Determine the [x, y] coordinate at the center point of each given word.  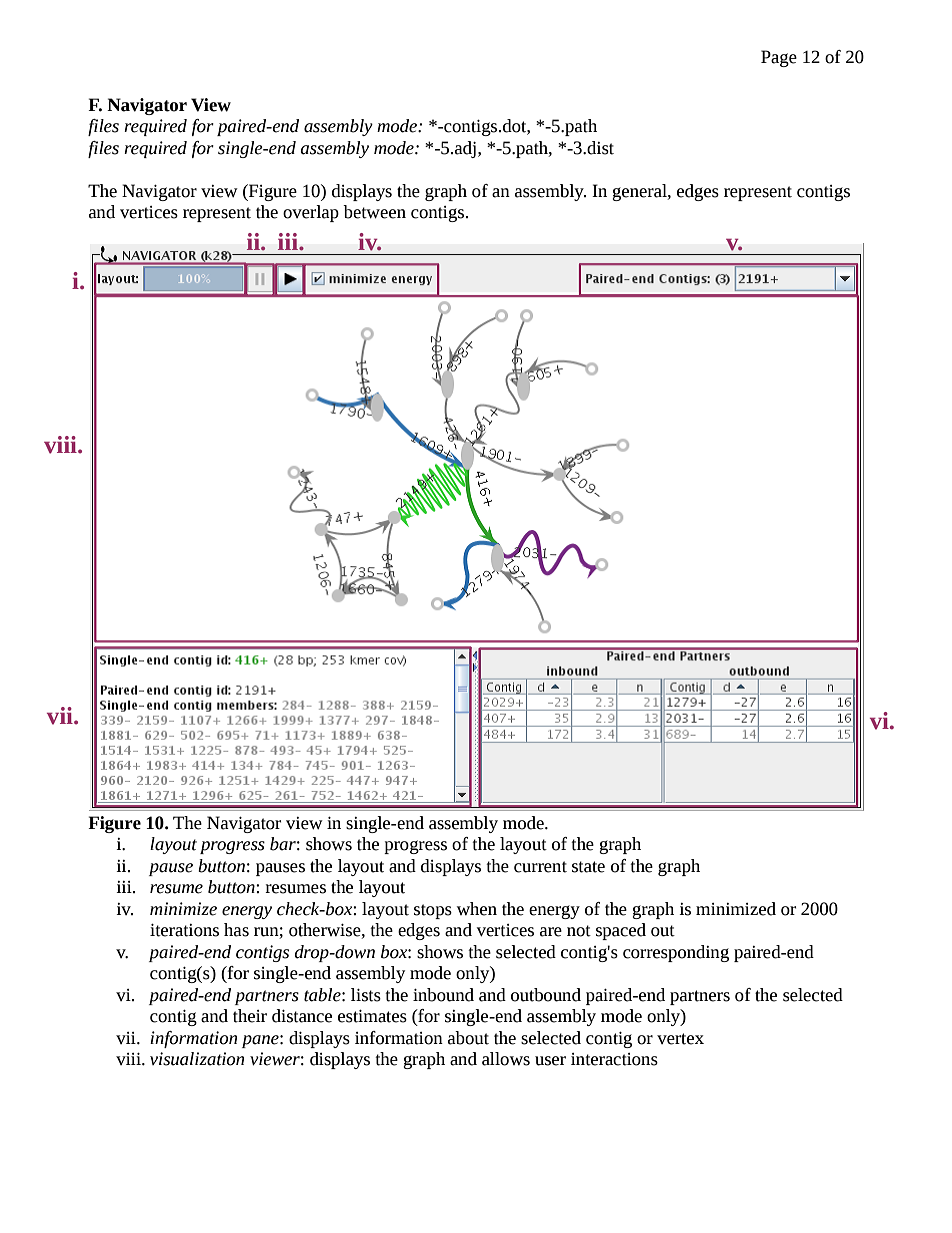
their [250, 1016]
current [540, 867]
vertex [680, 1039]
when [477, 909]
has [236, 930]
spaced [621, 931]
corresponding [676, 953]
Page [779, 58]
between [374, 212]
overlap [311, 213]
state [588, 867]
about [468, 1038]
